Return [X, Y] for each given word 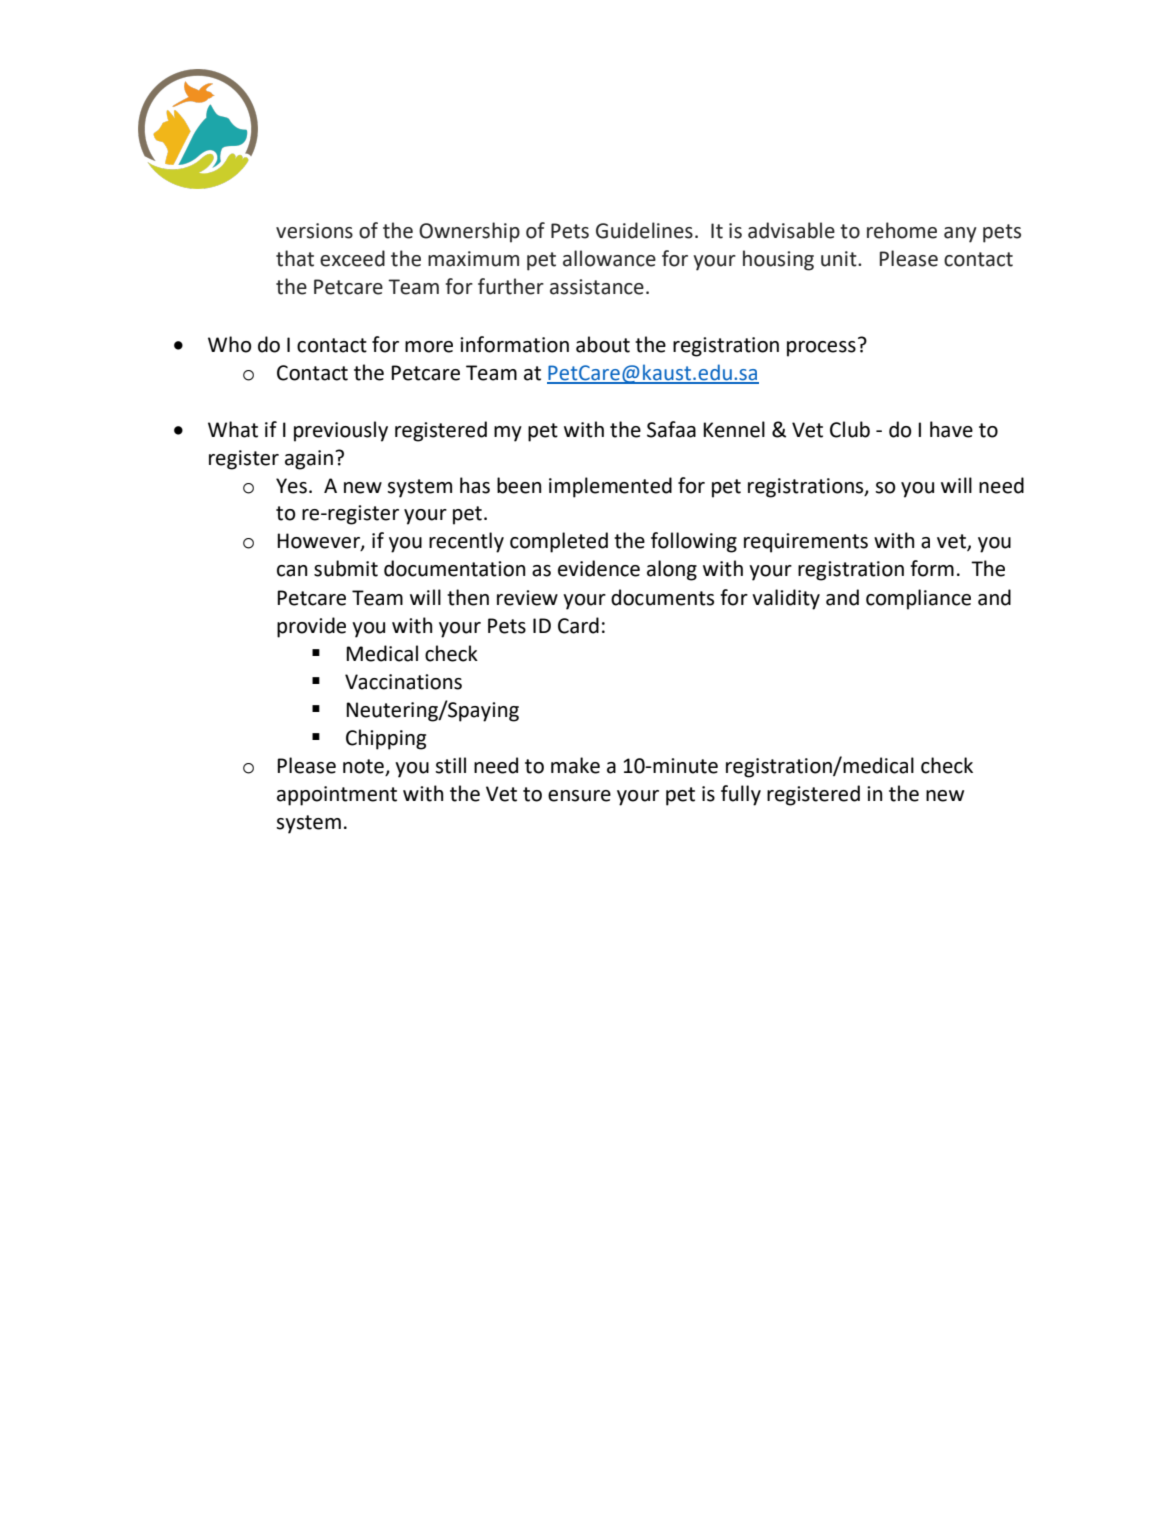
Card [578, 625]
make [575, 765]
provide [311, 627]
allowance [609, 258]
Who [230, 344]
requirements [806, 543]
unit [840, 259]
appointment [337, 796]
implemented [610, 487]
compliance [918, 599]
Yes [291, 486]
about [603, 344]
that [295, 258]
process [821, 349]
